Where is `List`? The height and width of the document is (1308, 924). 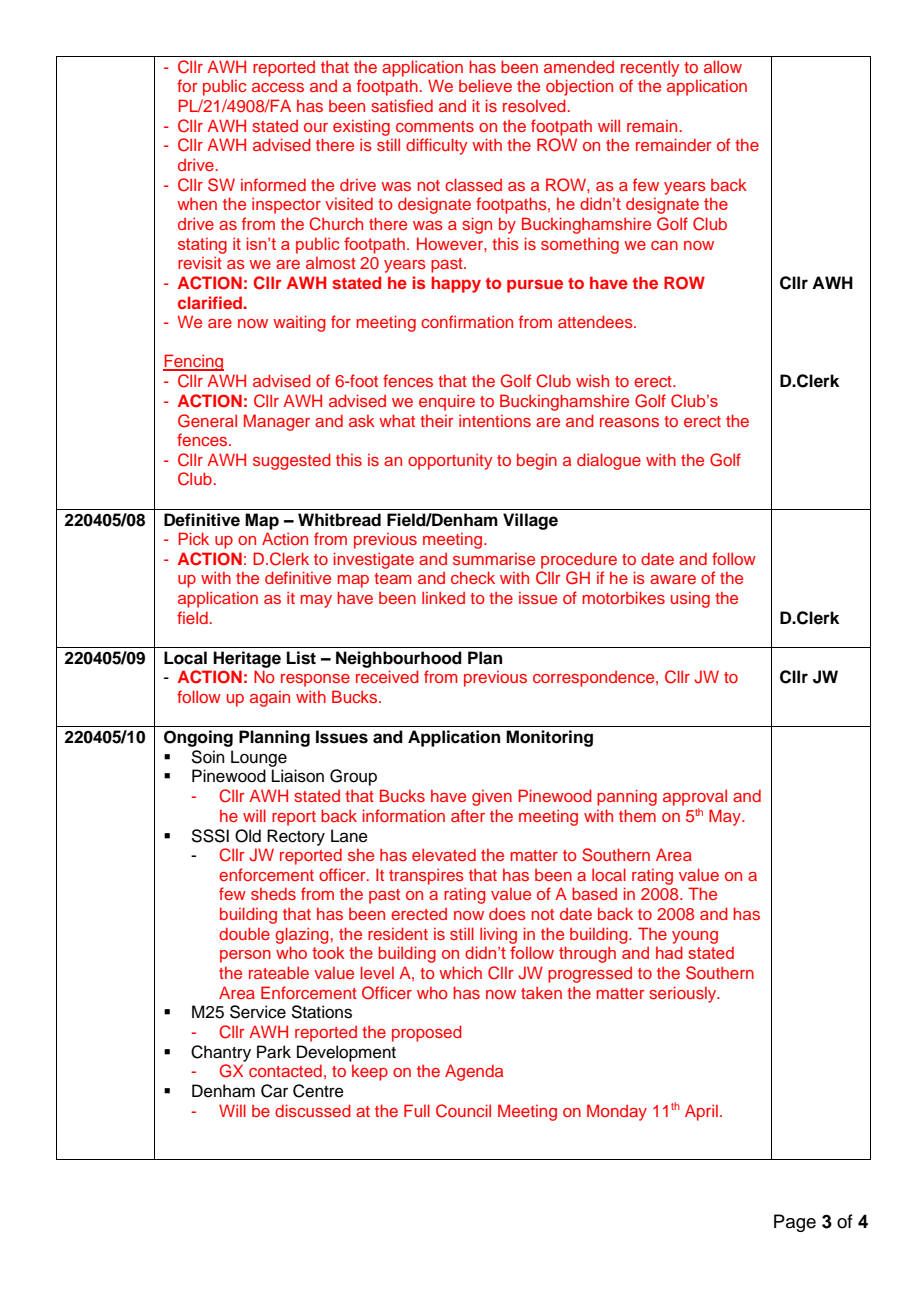
List is located at coordinates (301, 658).
